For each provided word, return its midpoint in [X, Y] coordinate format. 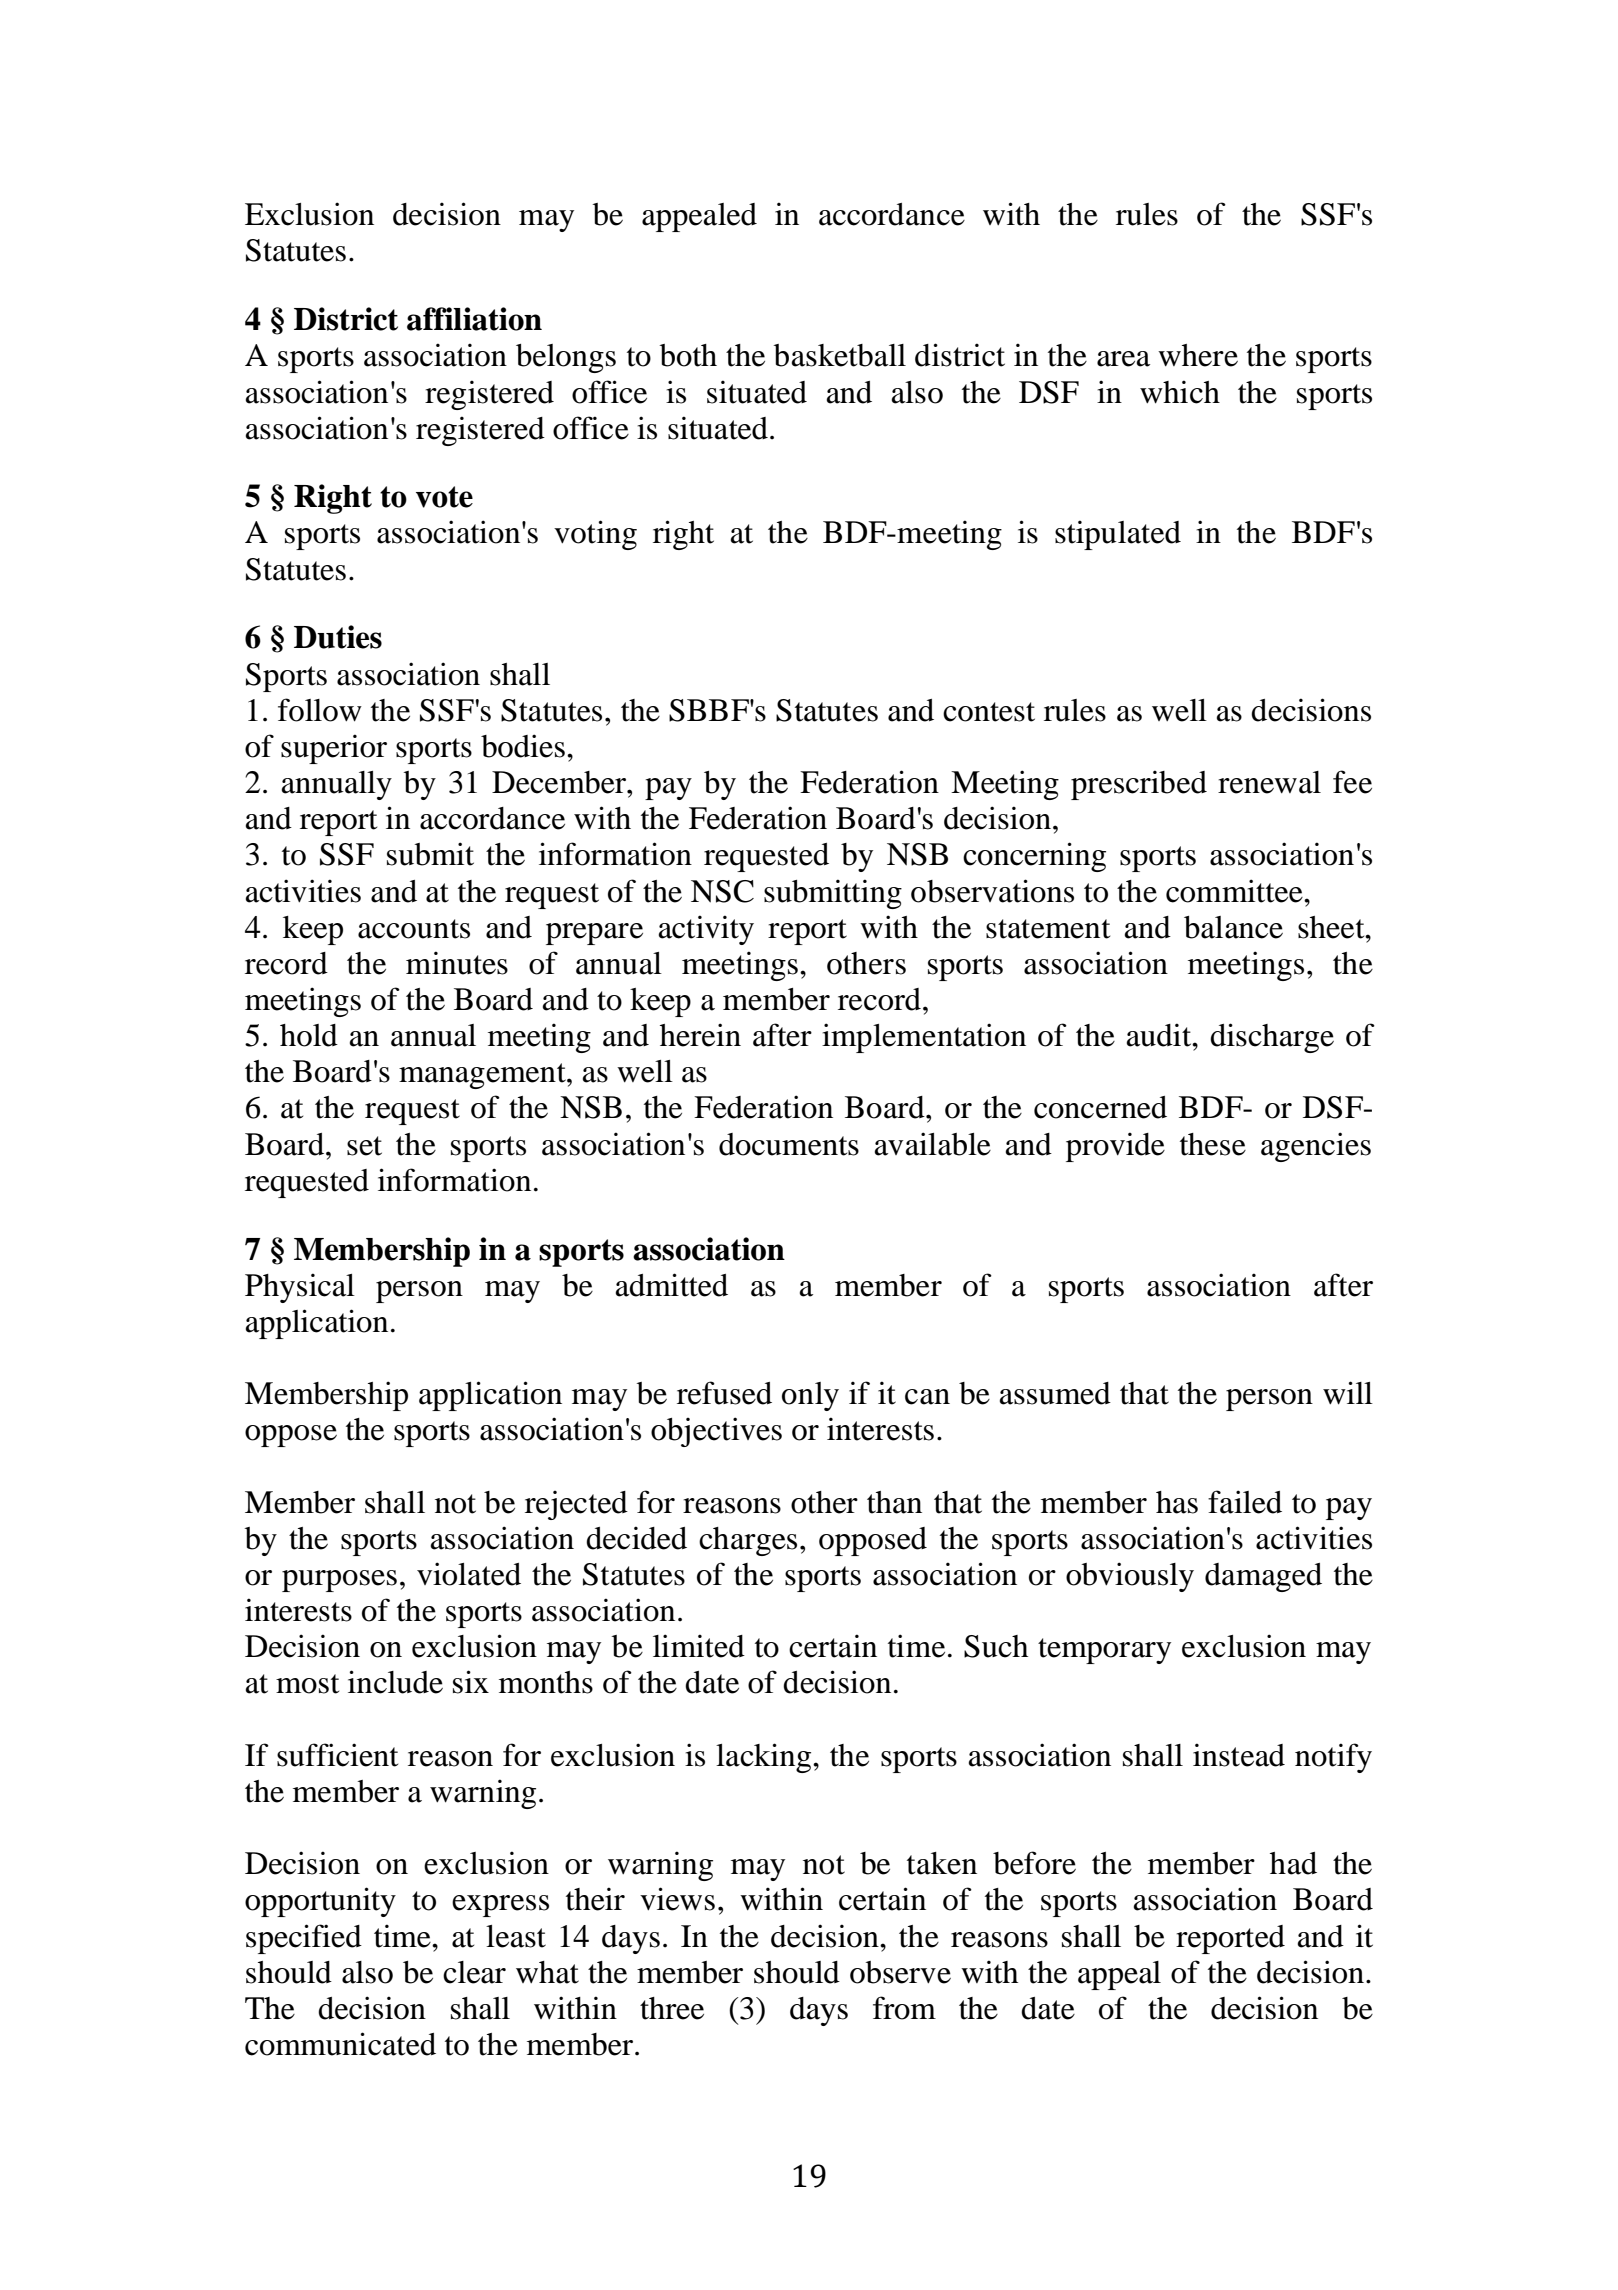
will [1348, 1393]
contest [989, 712]
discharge [1272, 1038]
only [810, 1396]
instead [1239, 1755]
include [395, 1682]
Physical [300, 1288]
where [1198, 355]
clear [474, 1972]
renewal [1269, 782]
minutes [457, 963]
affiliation [474, 319]
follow [320, 710]
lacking [765, 1758]
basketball [840, 355]
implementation [924, 1038]
